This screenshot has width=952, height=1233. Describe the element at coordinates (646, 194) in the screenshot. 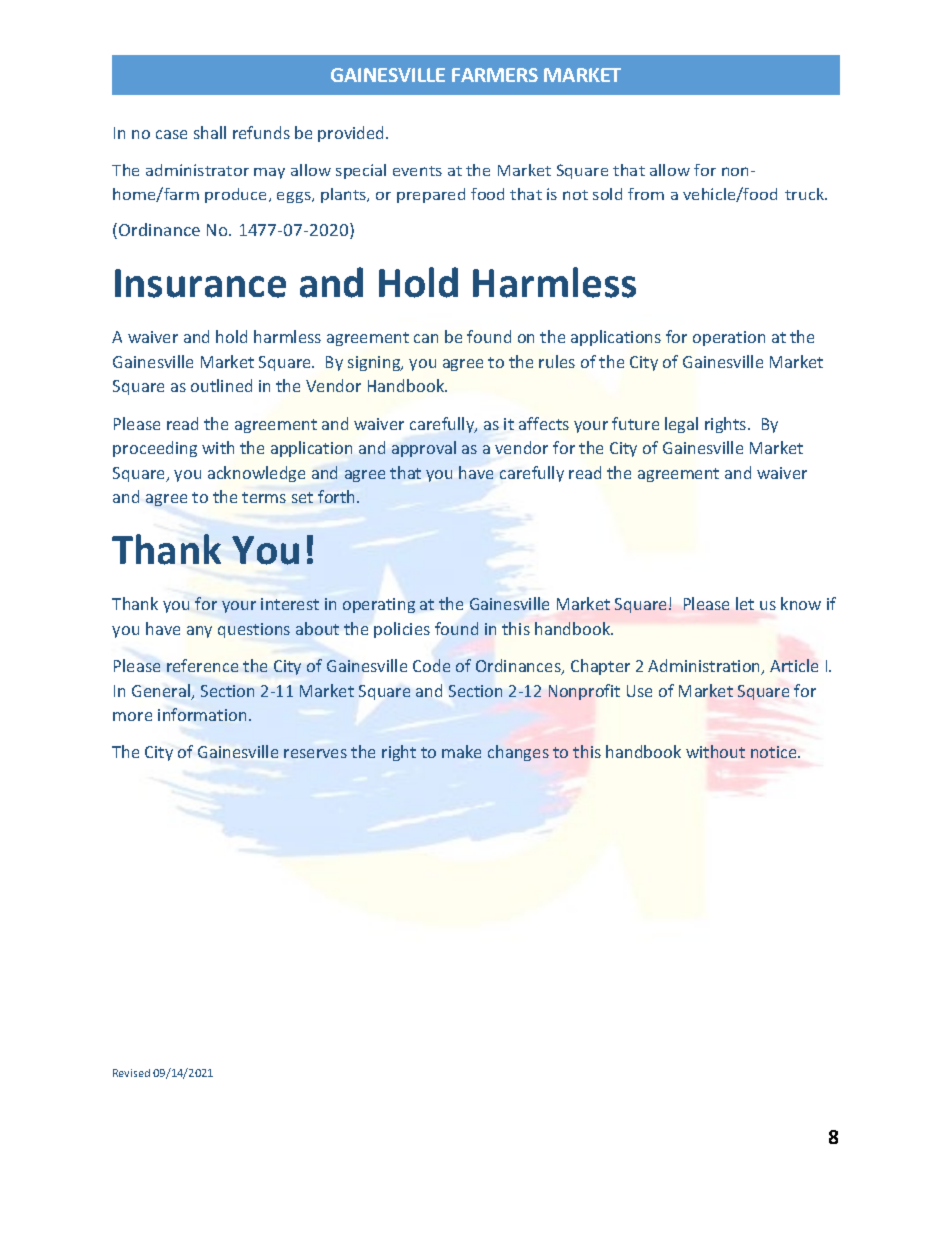

I see `from` at that location.
